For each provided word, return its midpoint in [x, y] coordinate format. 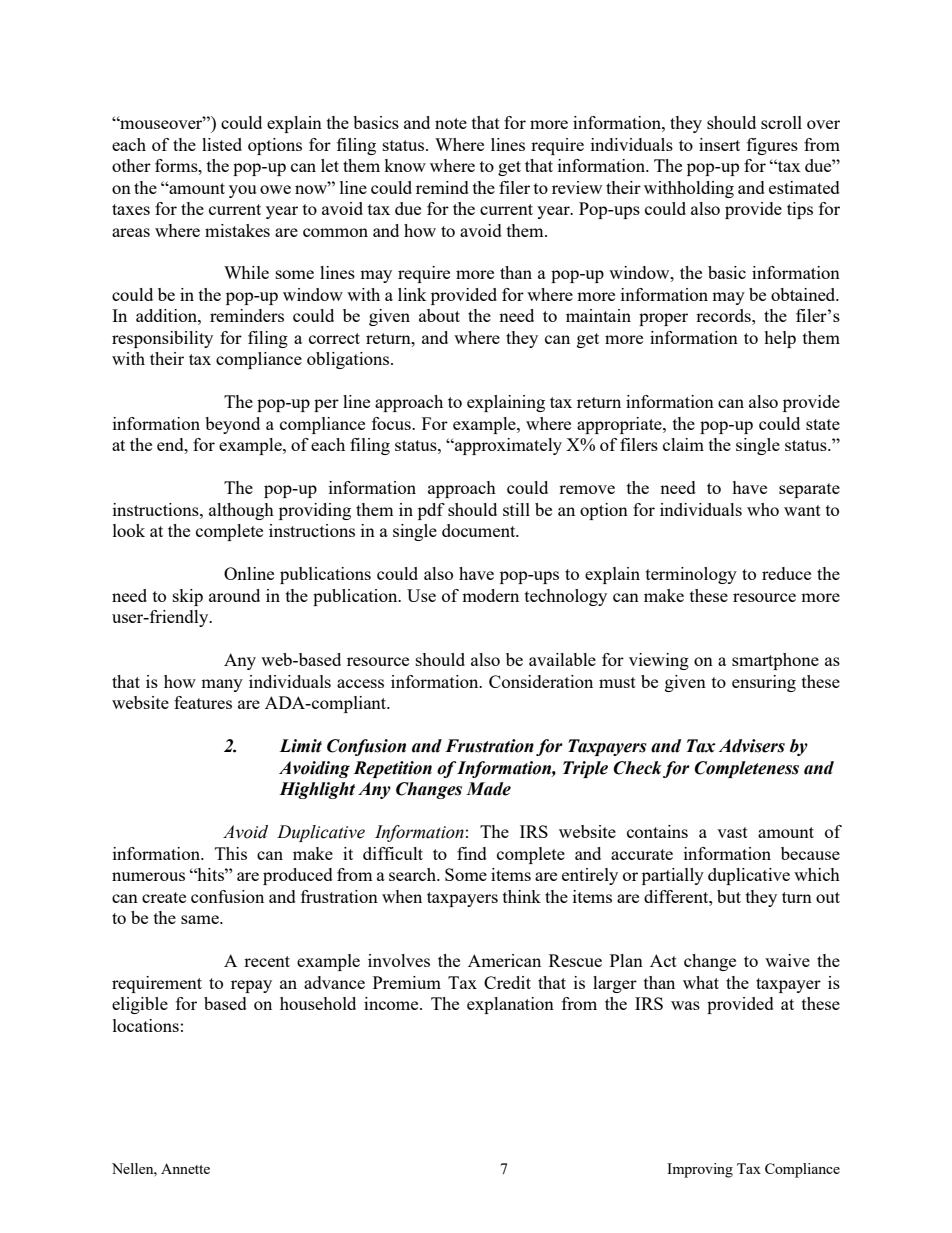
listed [222, 144]
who [763, 509]
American [504, 960]
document [480, 530]
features [203, 702]
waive [787, 960]
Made [488, 789]
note [451, 123]
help [780, 339]
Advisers [752, 746]
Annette [185, 1168]
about [439, 315]
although [241, 511]
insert [719, 144]
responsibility [162, 339]
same [201, 919]
